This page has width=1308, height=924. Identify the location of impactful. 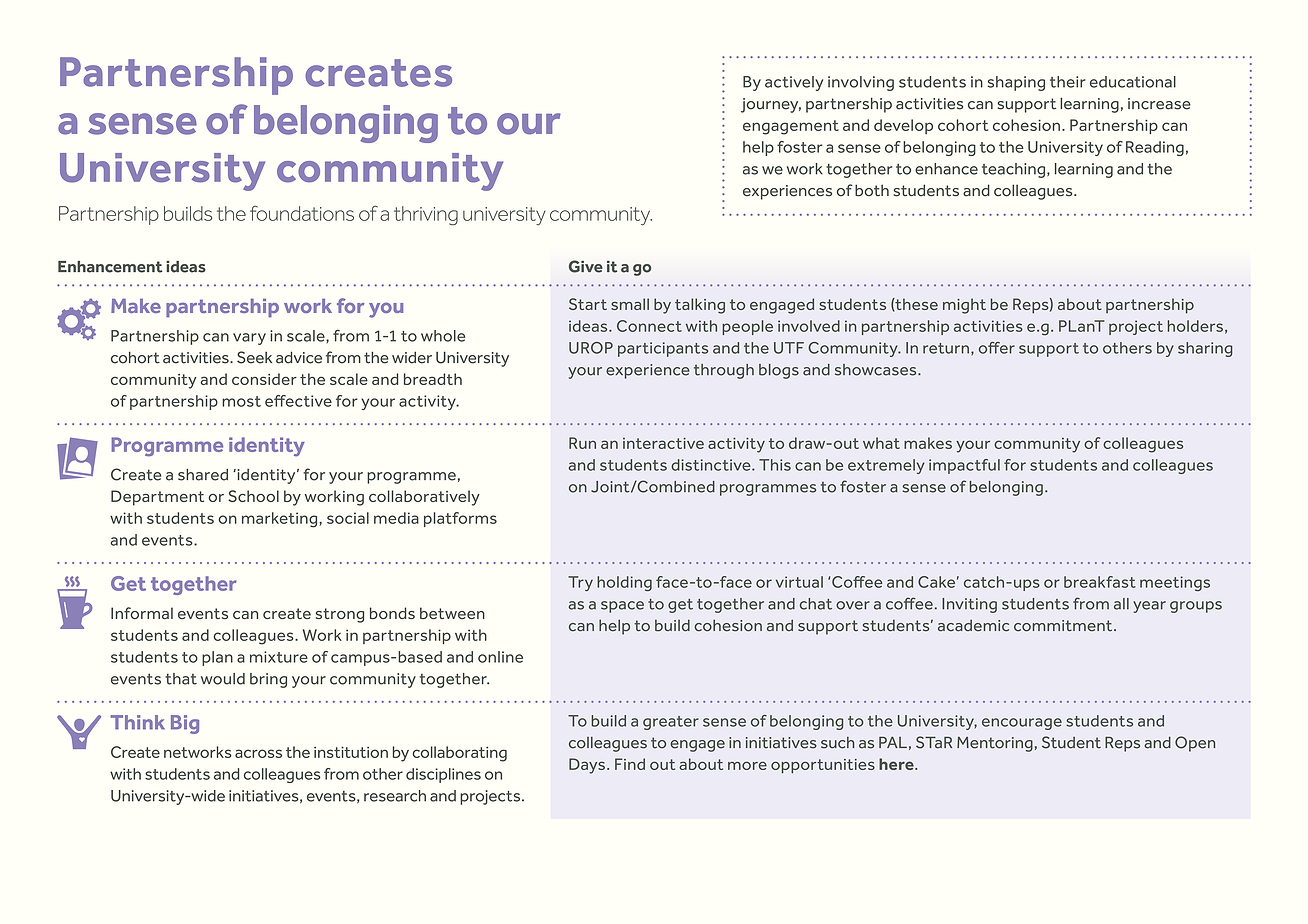
(964, 466).
